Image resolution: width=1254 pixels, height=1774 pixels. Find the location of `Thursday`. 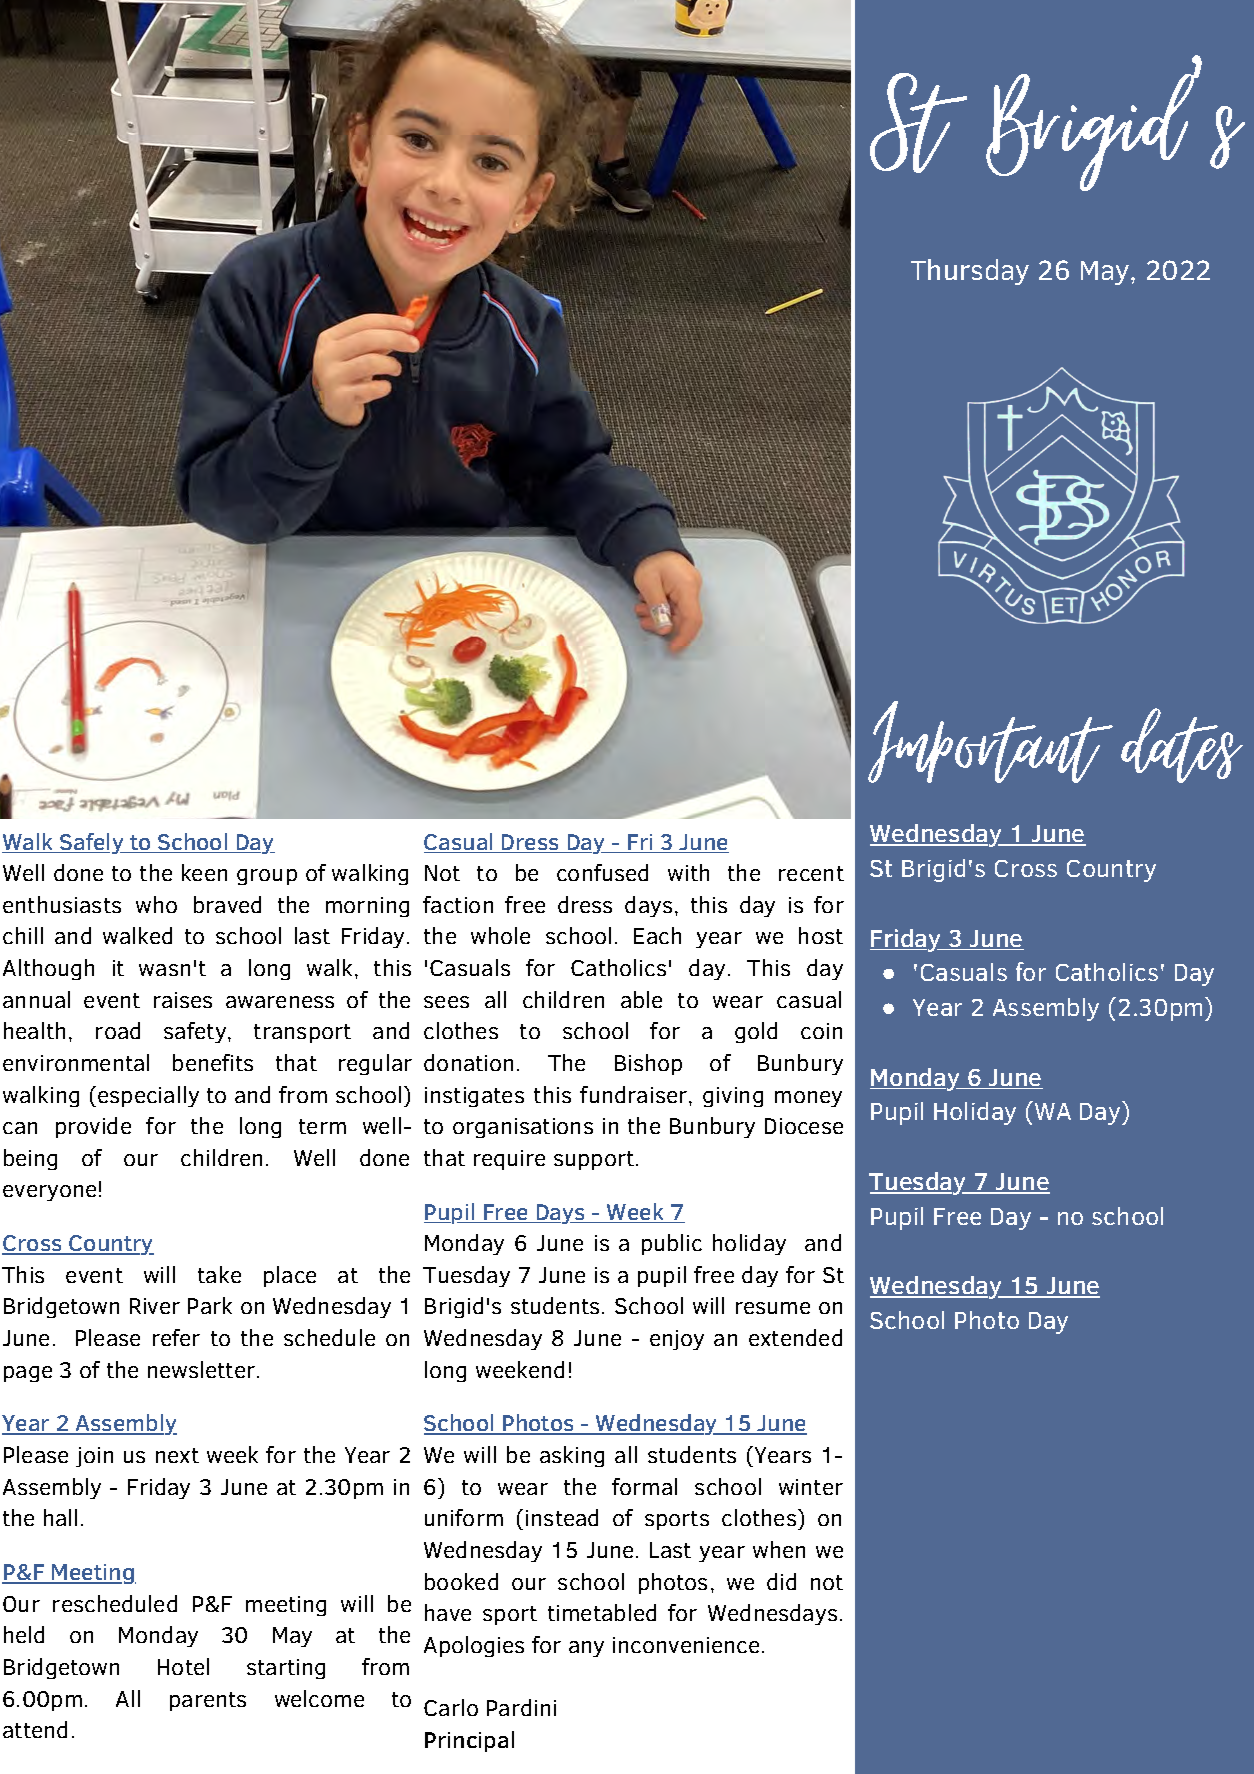

Thursday is located at coordinates (970, 272).
